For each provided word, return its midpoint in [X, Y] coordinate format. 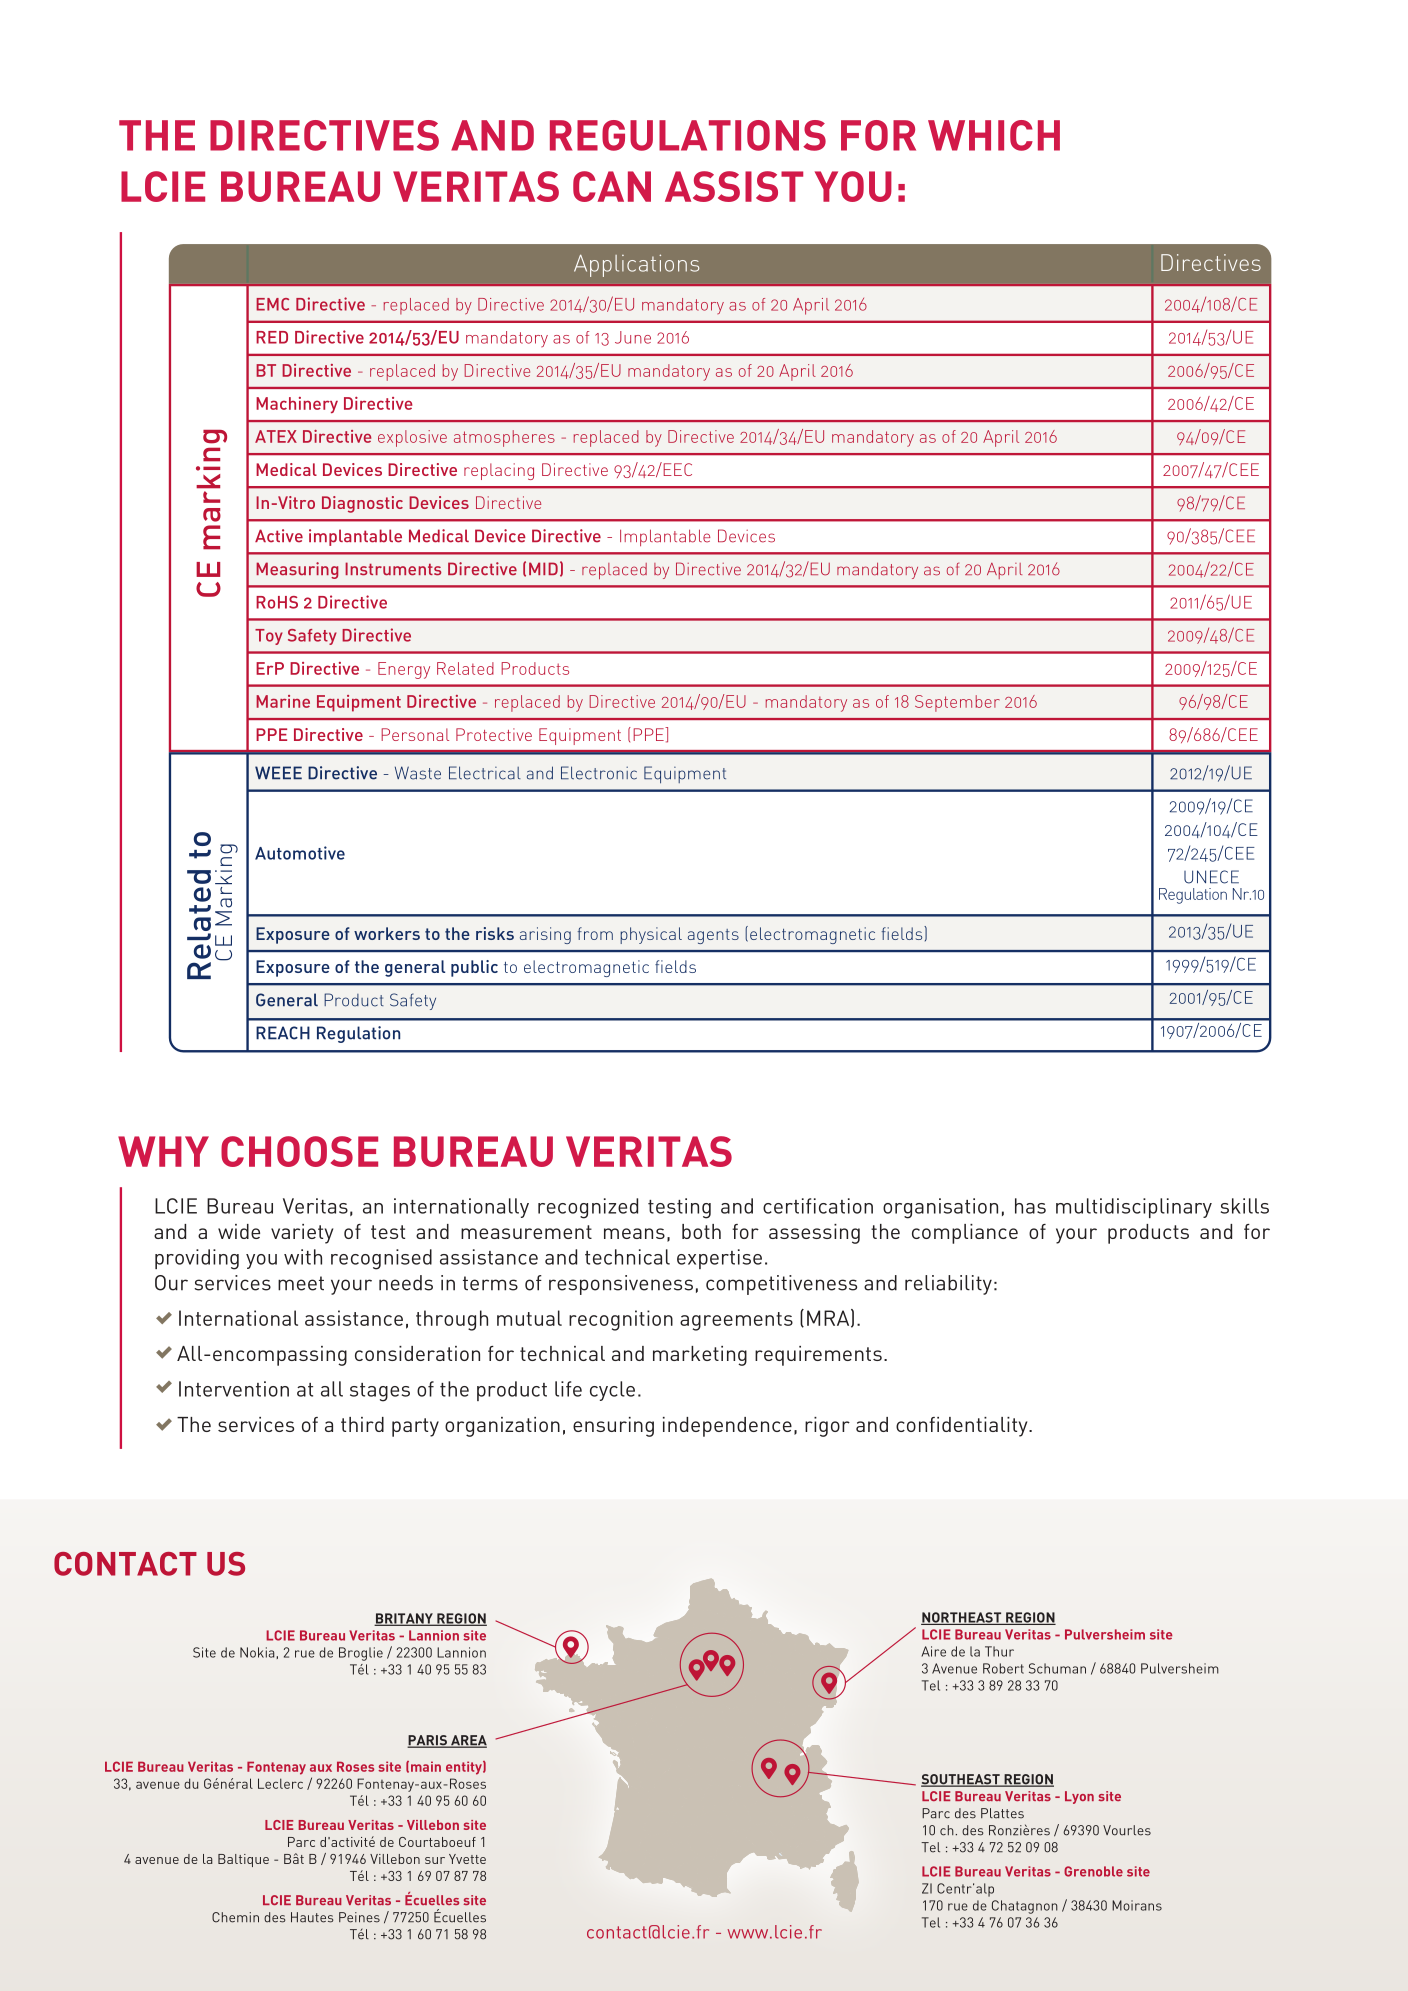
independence [727, 1427]
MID [543, 568]
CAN [612, 186]
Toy [269, 637]
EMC [272, 304]
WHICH [994, 135]
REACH [283, 1033]
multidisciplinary [1134, 1208]
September [957, 703]
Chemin [235, 1917]
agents [713, 936]
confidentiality [963, 1427]
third [362, 1424]
